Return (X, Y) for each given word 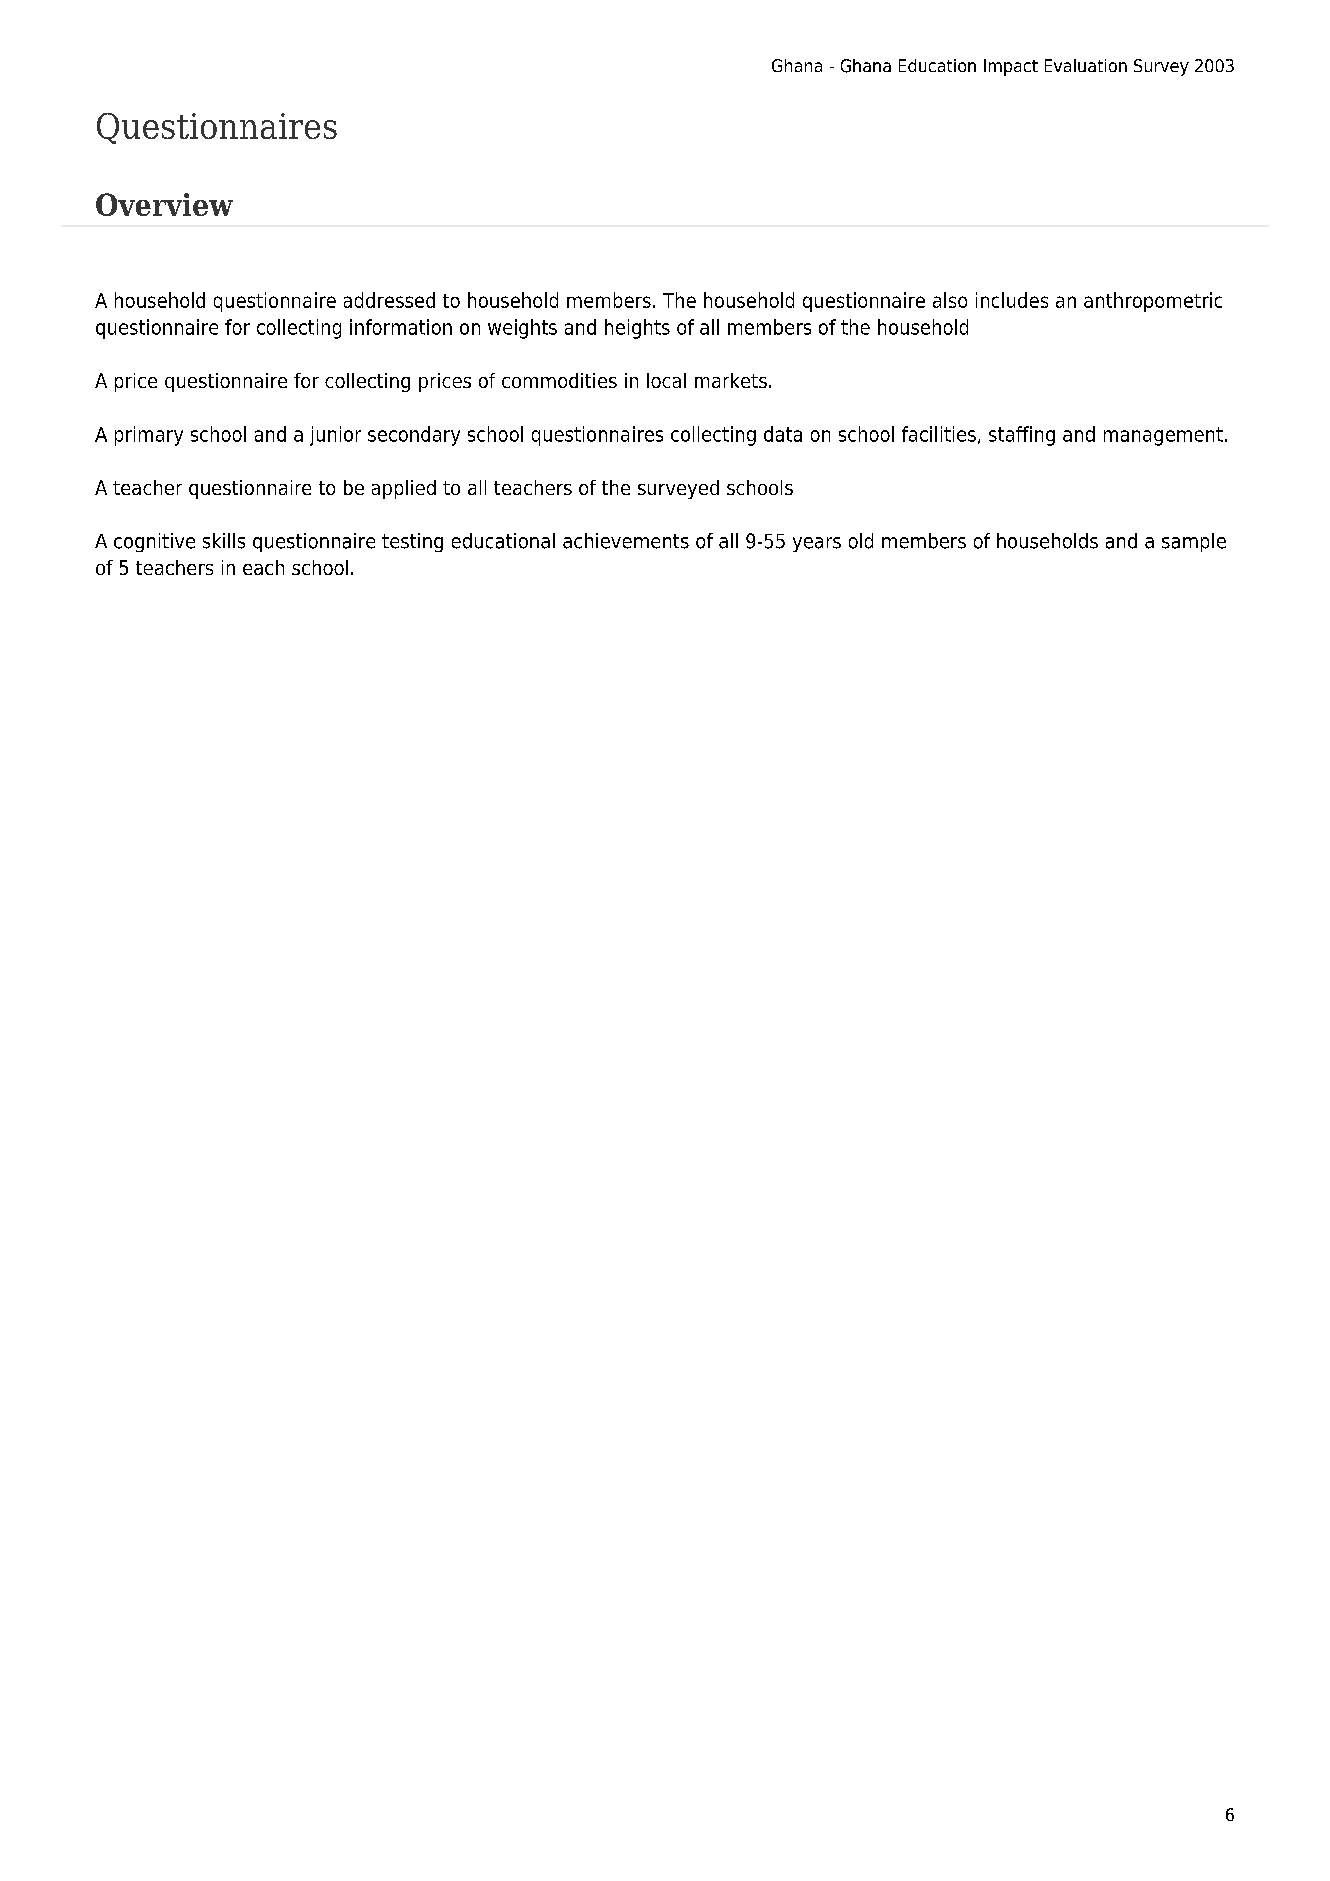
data (783, 434)
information (401, 327)
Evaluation (1086, 65)
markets (731, 380)
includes (1012, 300)
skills (224, 541)
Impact (1011, 67)
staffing (1022, 436)
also (950, 300)
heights (637, 329)
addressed (389, 300)
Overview (164, 204)
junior (335, 436)
